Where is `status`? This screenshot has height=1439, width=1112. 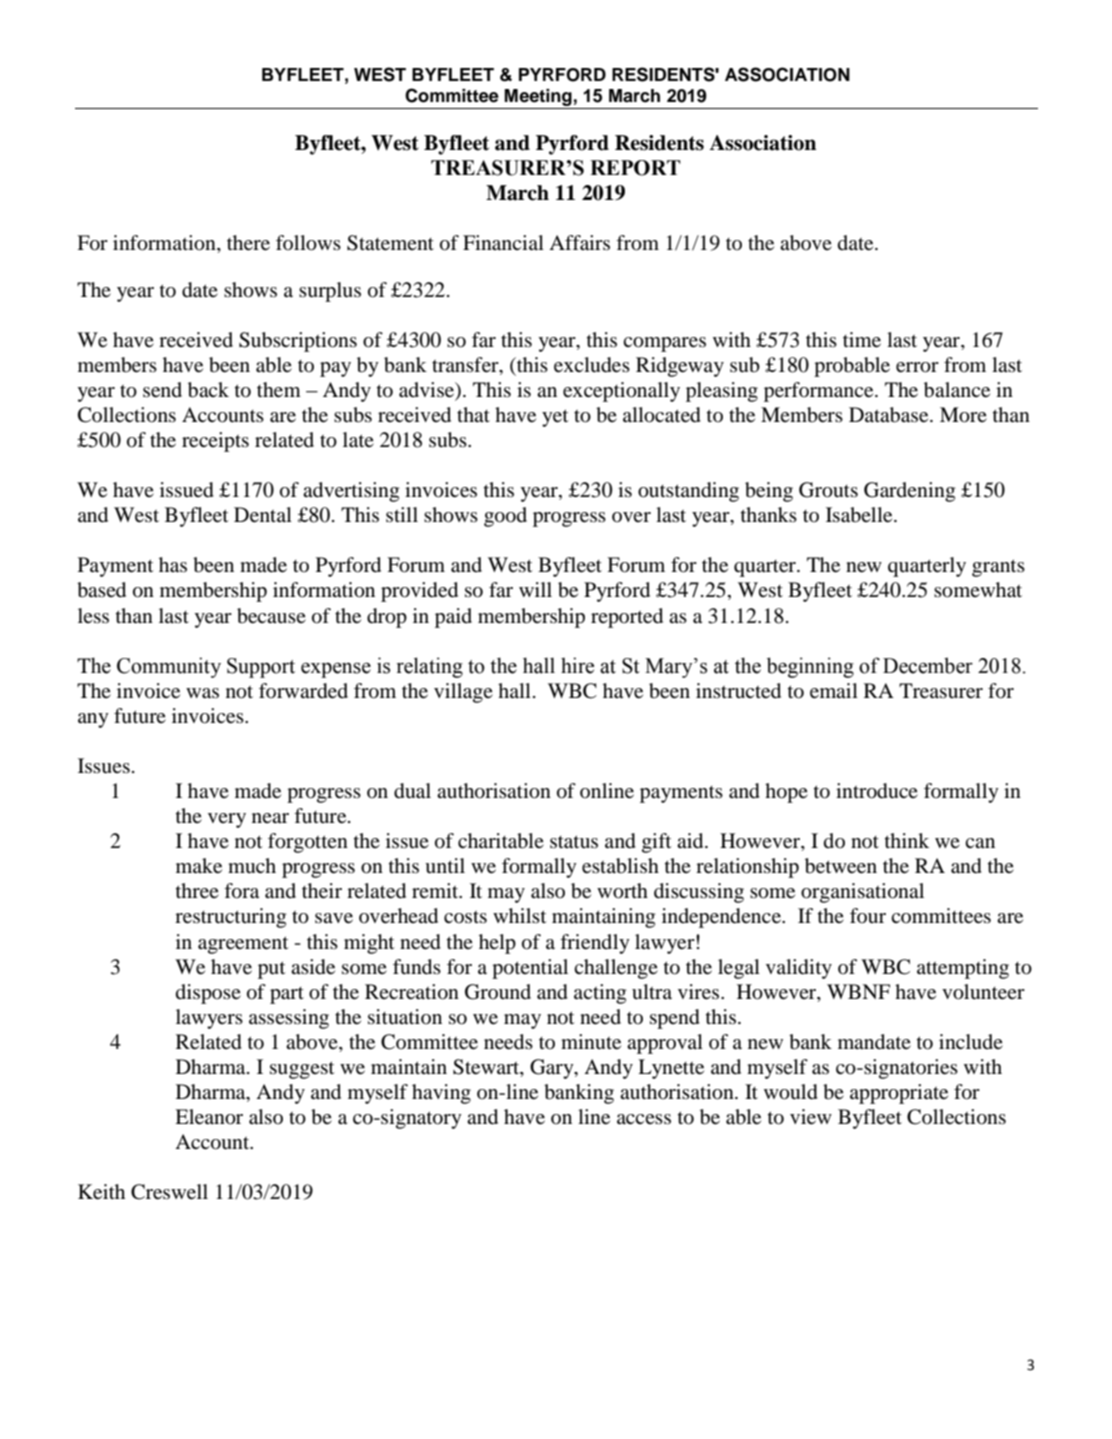
status is located at coordinates (574, 842).
